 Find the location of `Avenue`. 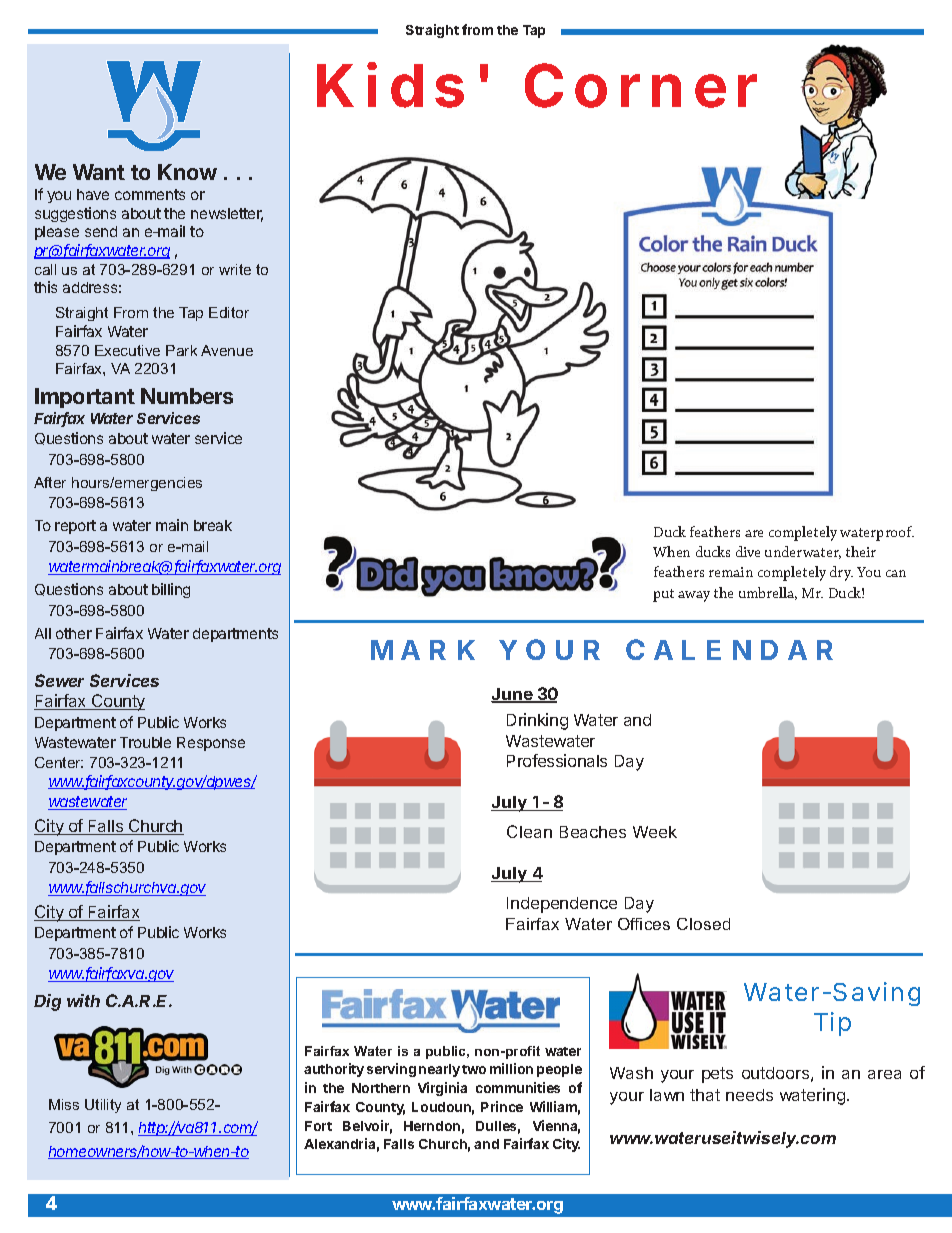

Avenue is located at coordinates (227, 350).
